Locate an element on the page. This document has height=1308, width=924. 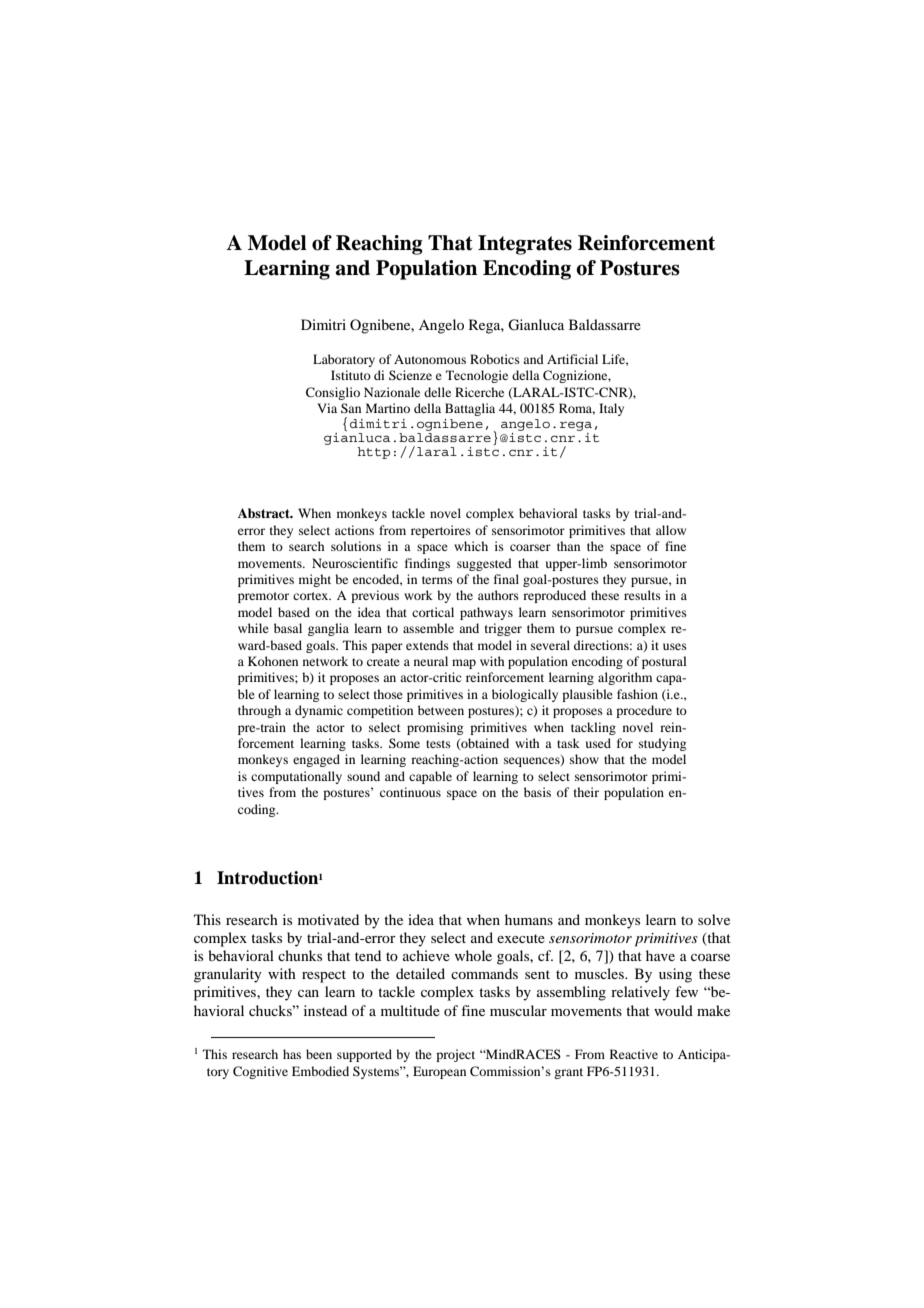
Via is located at coordinates (327, 408).
